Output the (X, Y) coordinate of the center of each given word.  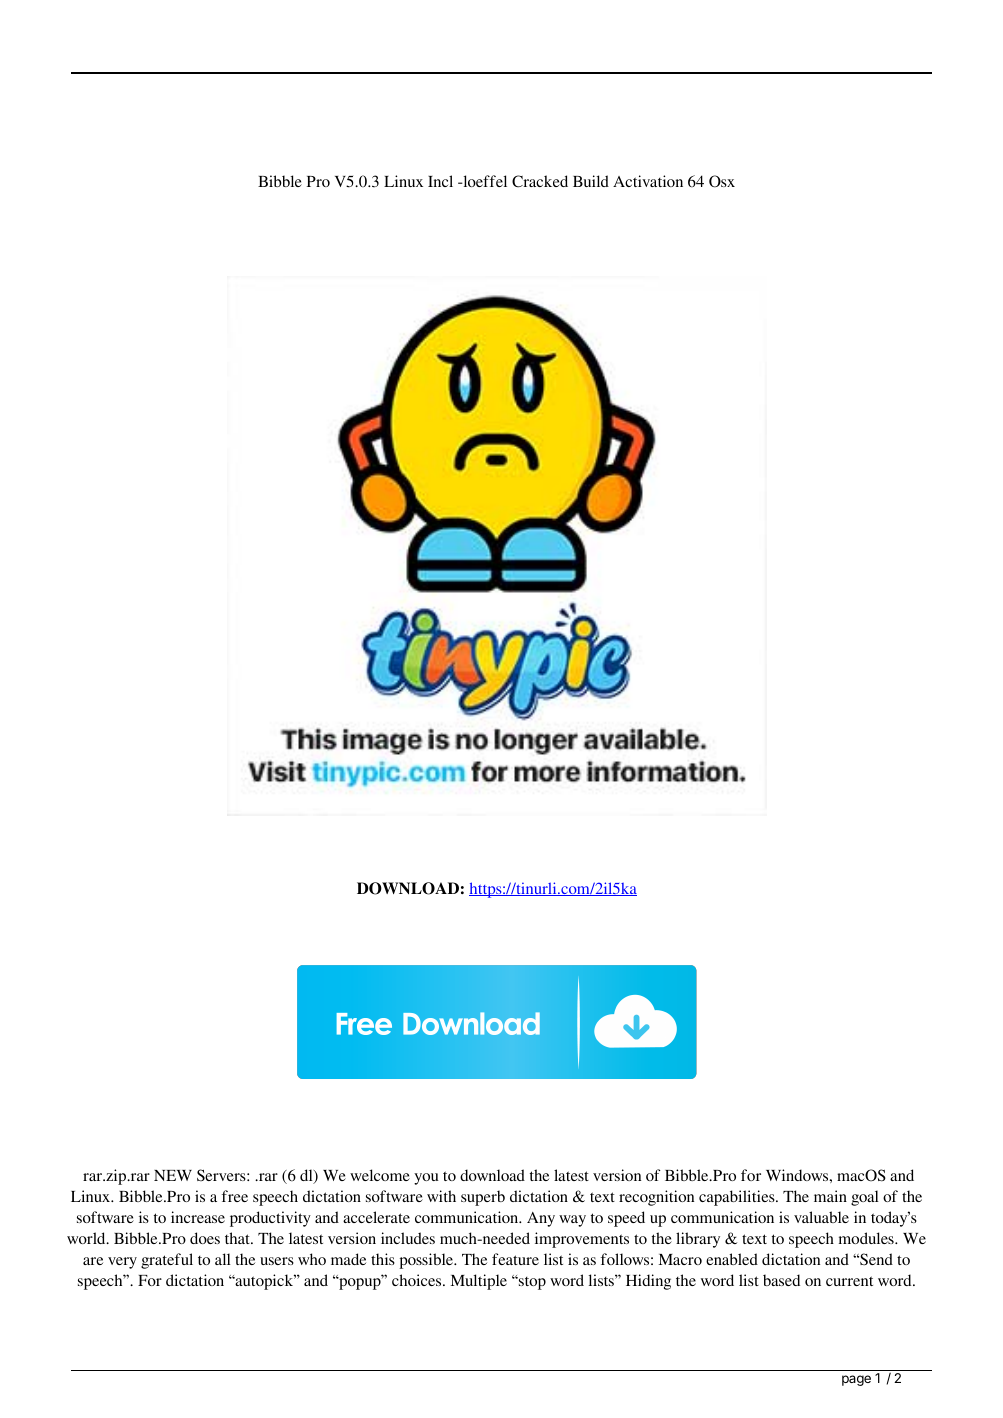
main (830, 1196)
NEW (173, 1175)
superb (483, 1198)
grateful (167, 1261)
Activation (648, 181)
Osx (722, 181)
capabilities (738, 1198)
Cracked (540, 181)
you (426, 1179)
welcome (380, 1175)
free (235, 1196)
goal (865, 1198)
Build (591, 181)
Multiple (479, 1282)
